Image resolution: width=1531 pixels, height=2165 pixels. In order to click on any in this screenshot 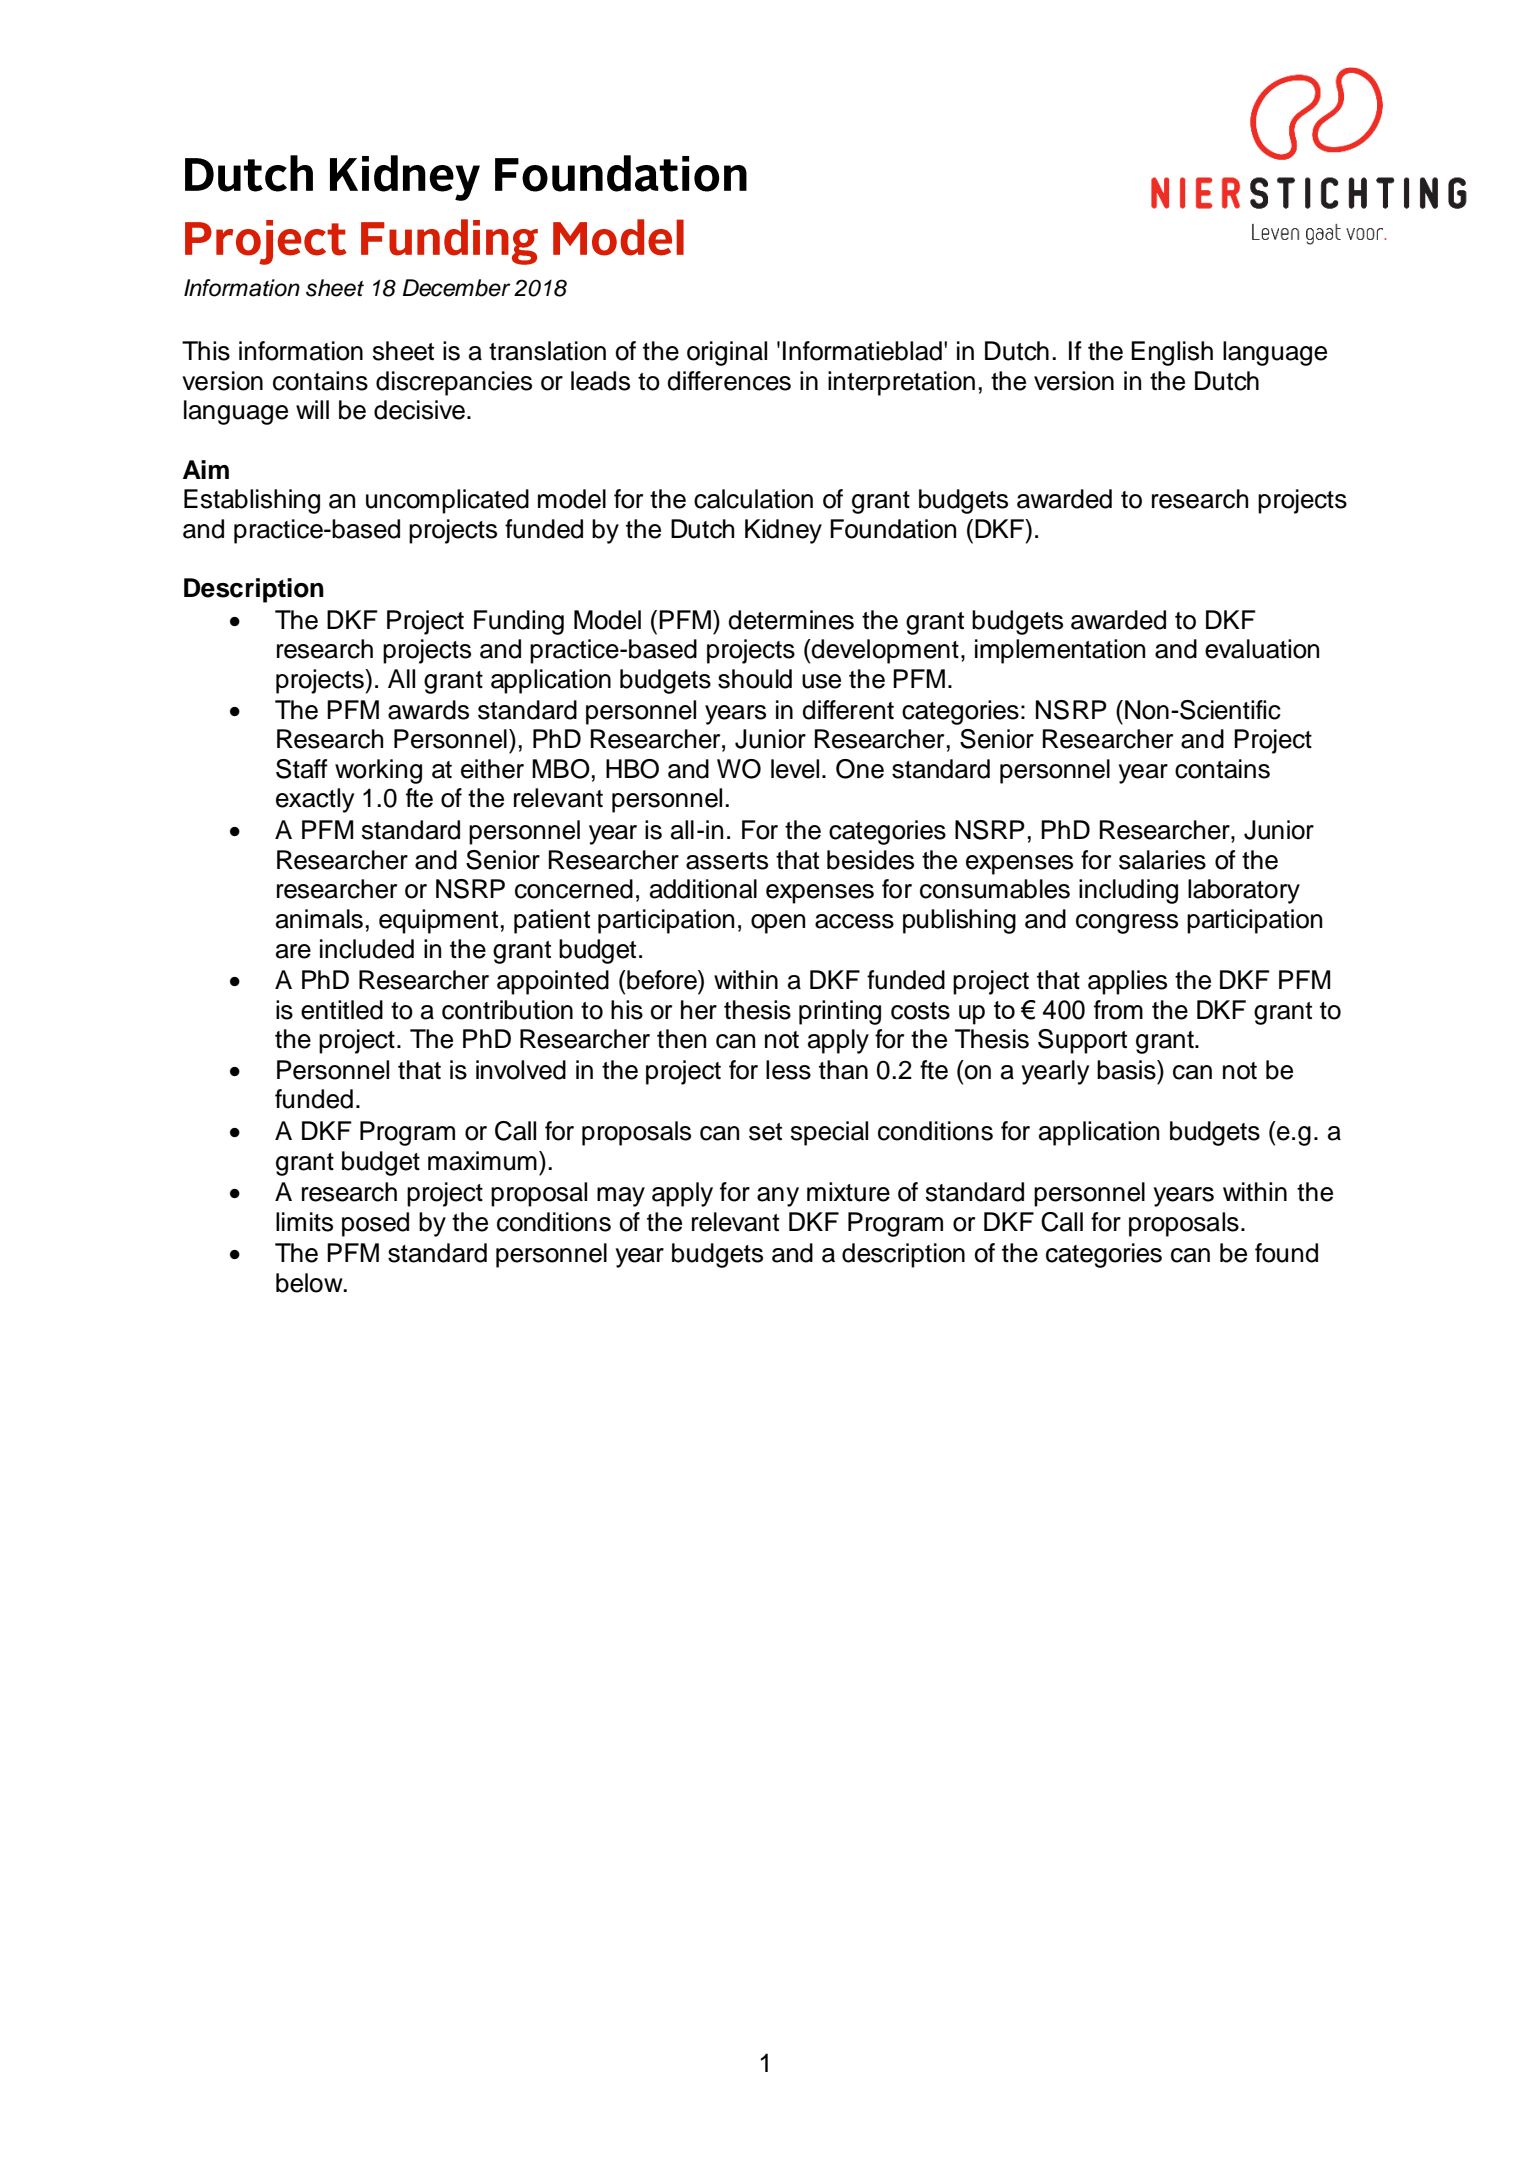, I will do `click(778, 1197)`.
